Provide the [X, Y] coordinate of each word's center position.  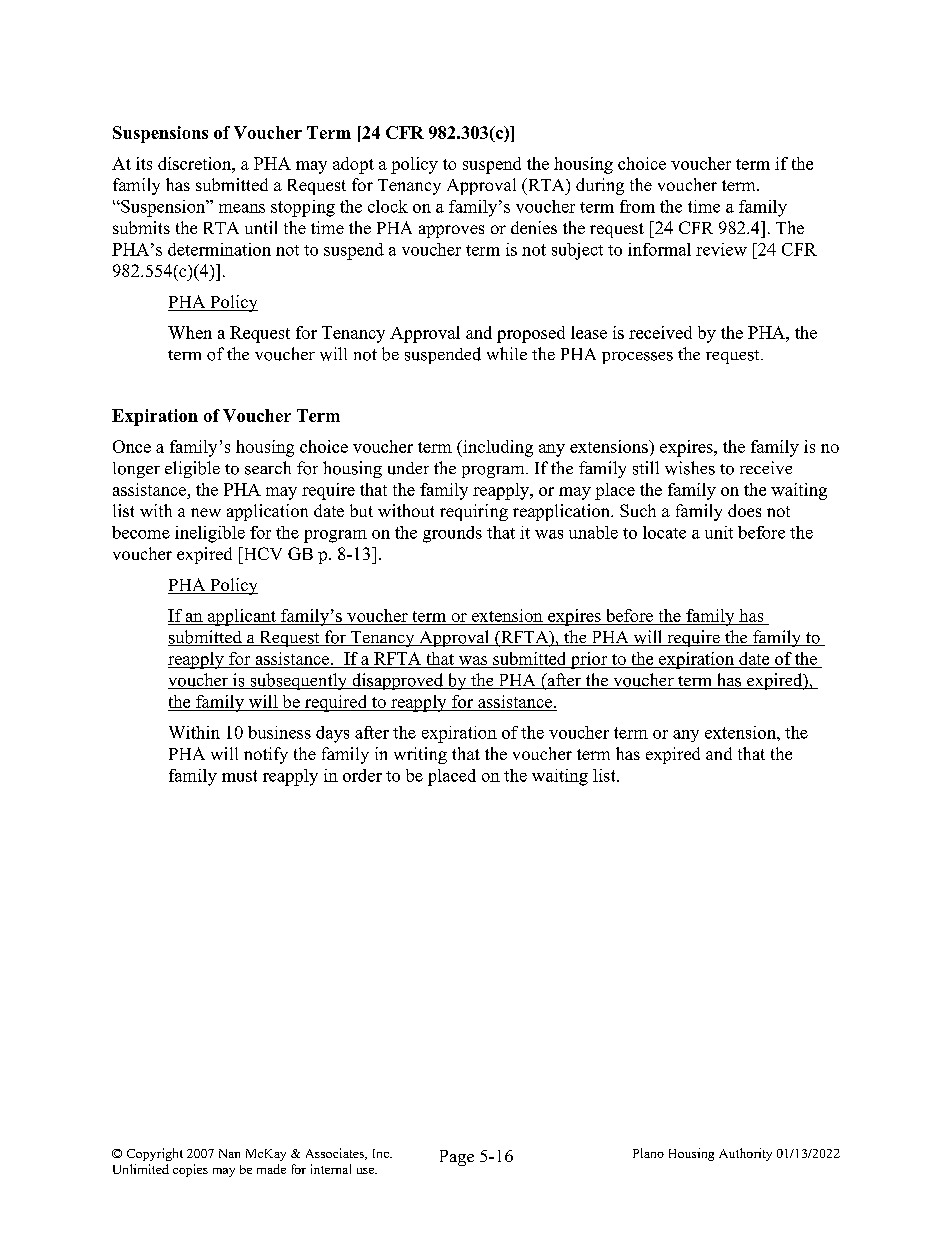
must [239, 776]
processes [637, 358]
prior [589, 660]
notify [266, 755]
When [190, 332]
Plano [648, 1153]
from [637, 206]
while [507, 353]
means [242, 208]
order [362, 775]
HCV [261, 553]
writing [420, 755]
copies [190, 1170]
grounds [452, 534]
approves [451, 231]
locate [664, 532]
